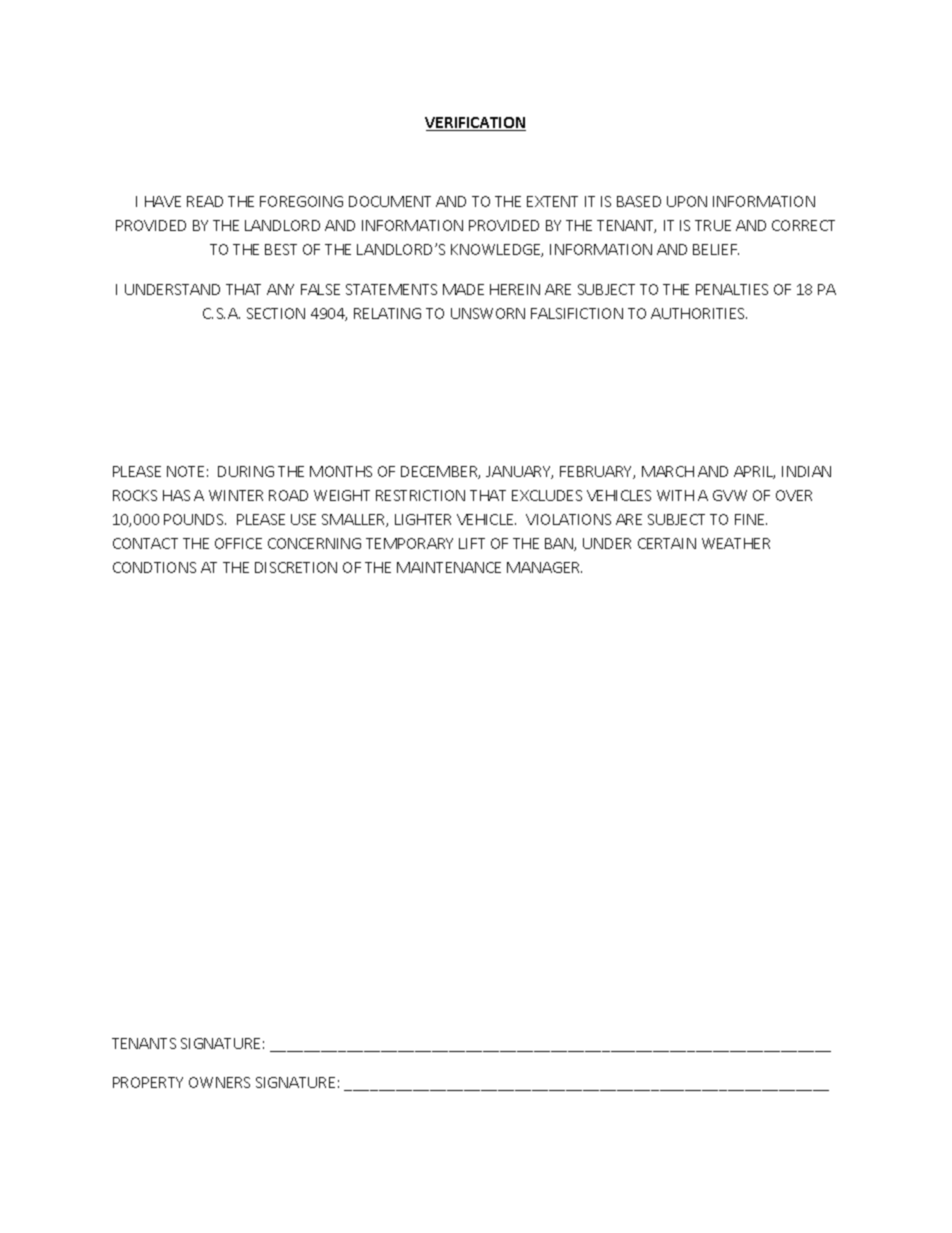 The image size is (952, 1233). I want to click on OFFICE, so click(238, 543).
